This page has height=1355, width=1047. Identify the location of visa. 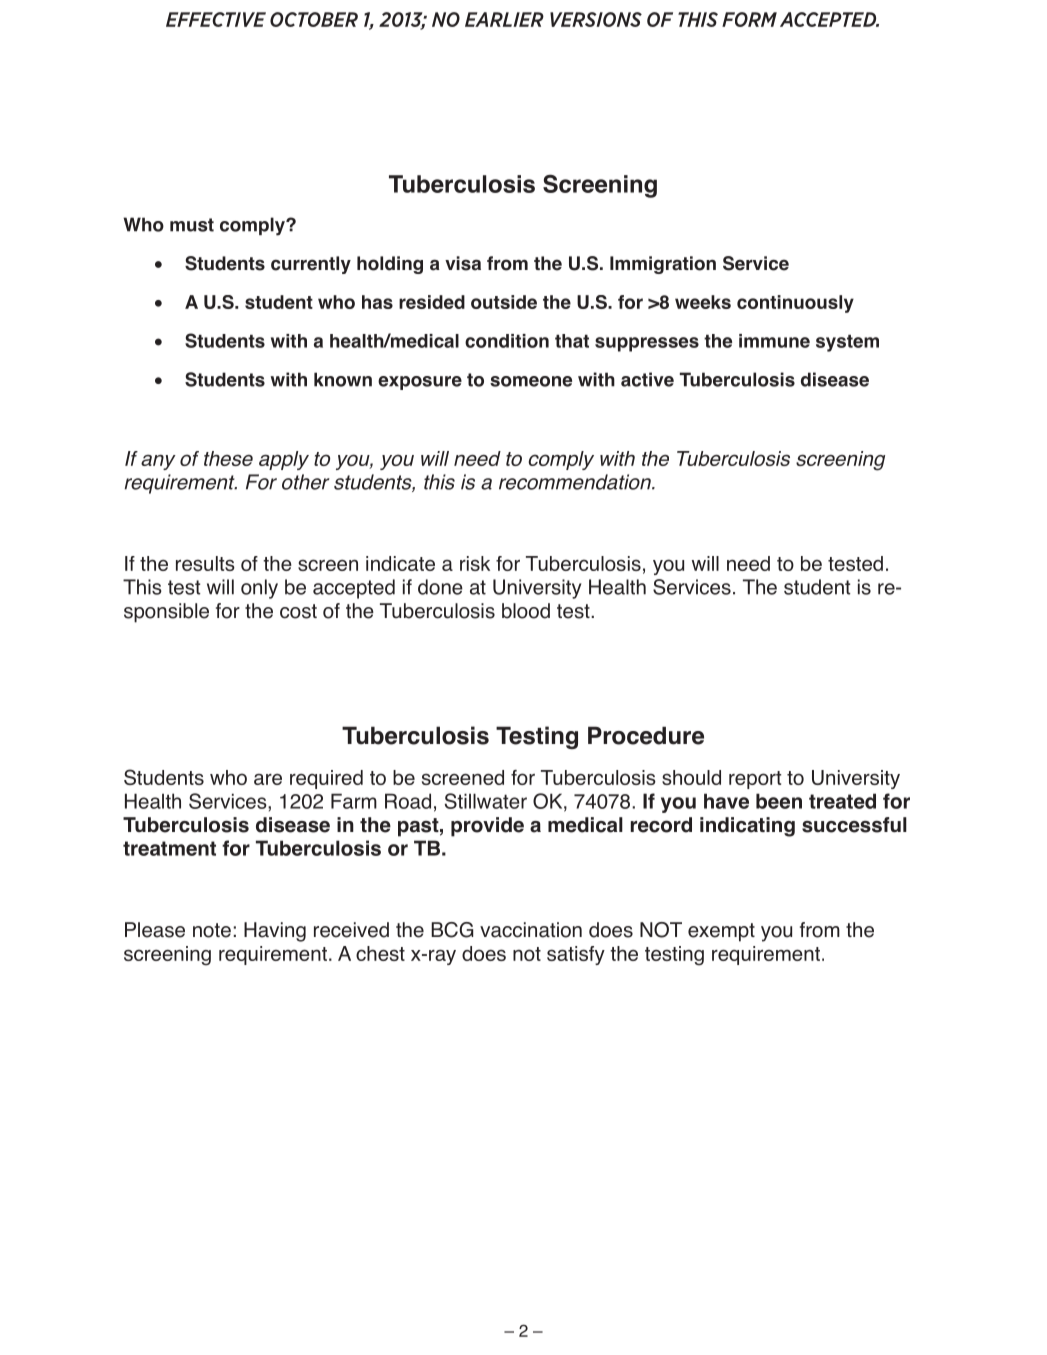
(463, 263).
